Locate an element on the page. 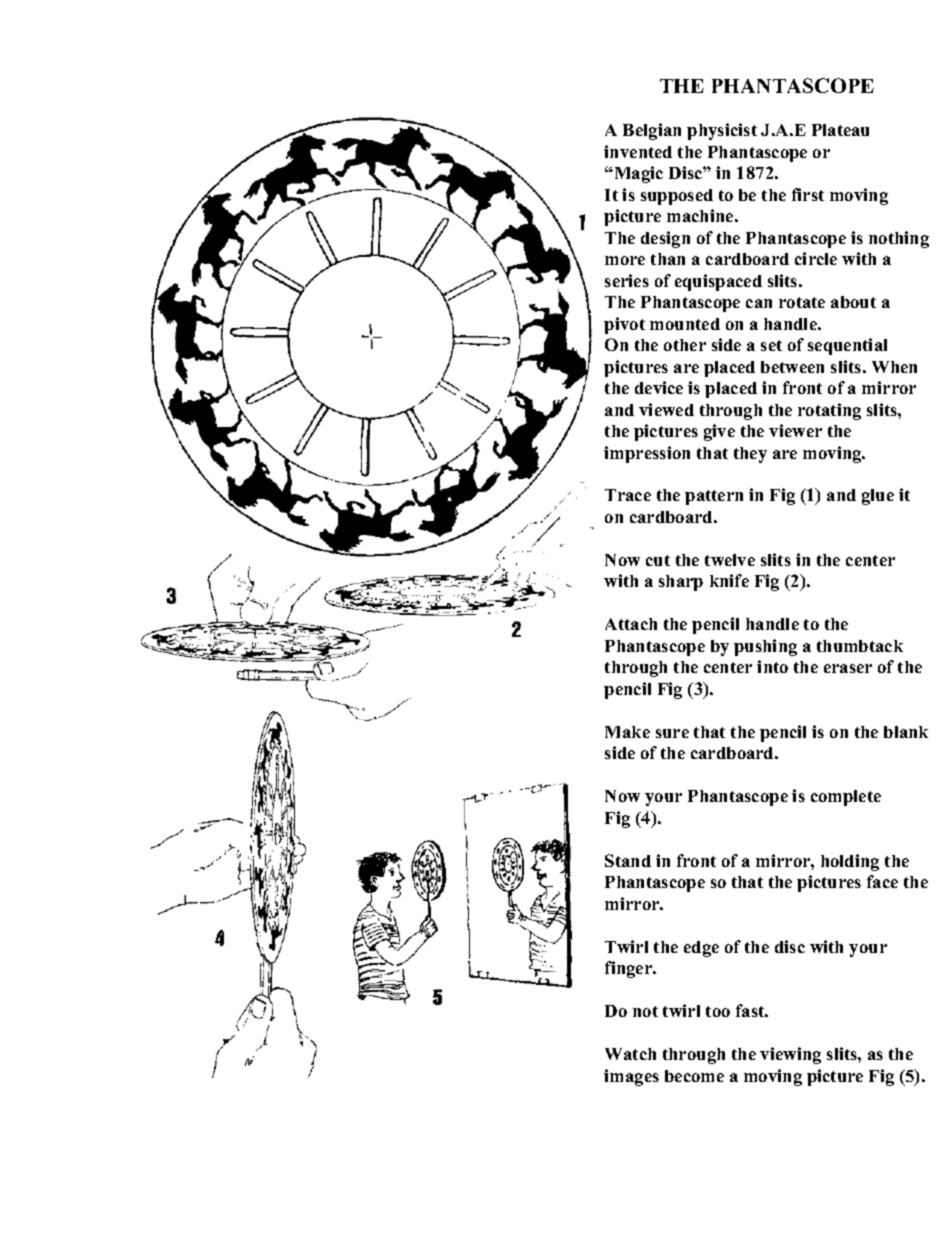  Belgian is located at coordinates (652, 131).
